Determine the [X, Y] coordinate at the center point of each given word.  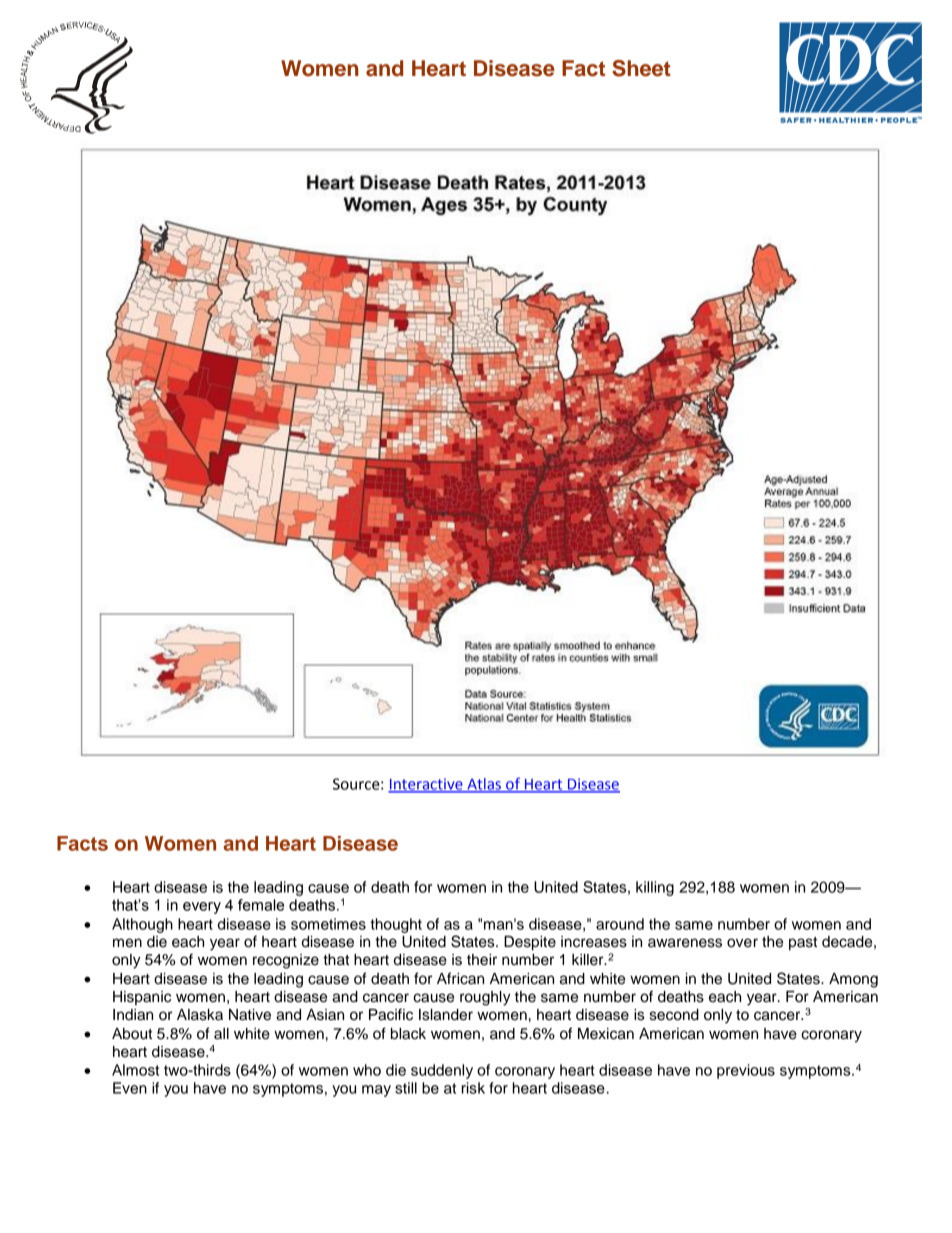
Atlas [484, 785]
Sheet [641, 68]
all [221, 1034]
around [620, 924]
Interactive [426, 785]
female [261, 905]
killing [655, 888]
